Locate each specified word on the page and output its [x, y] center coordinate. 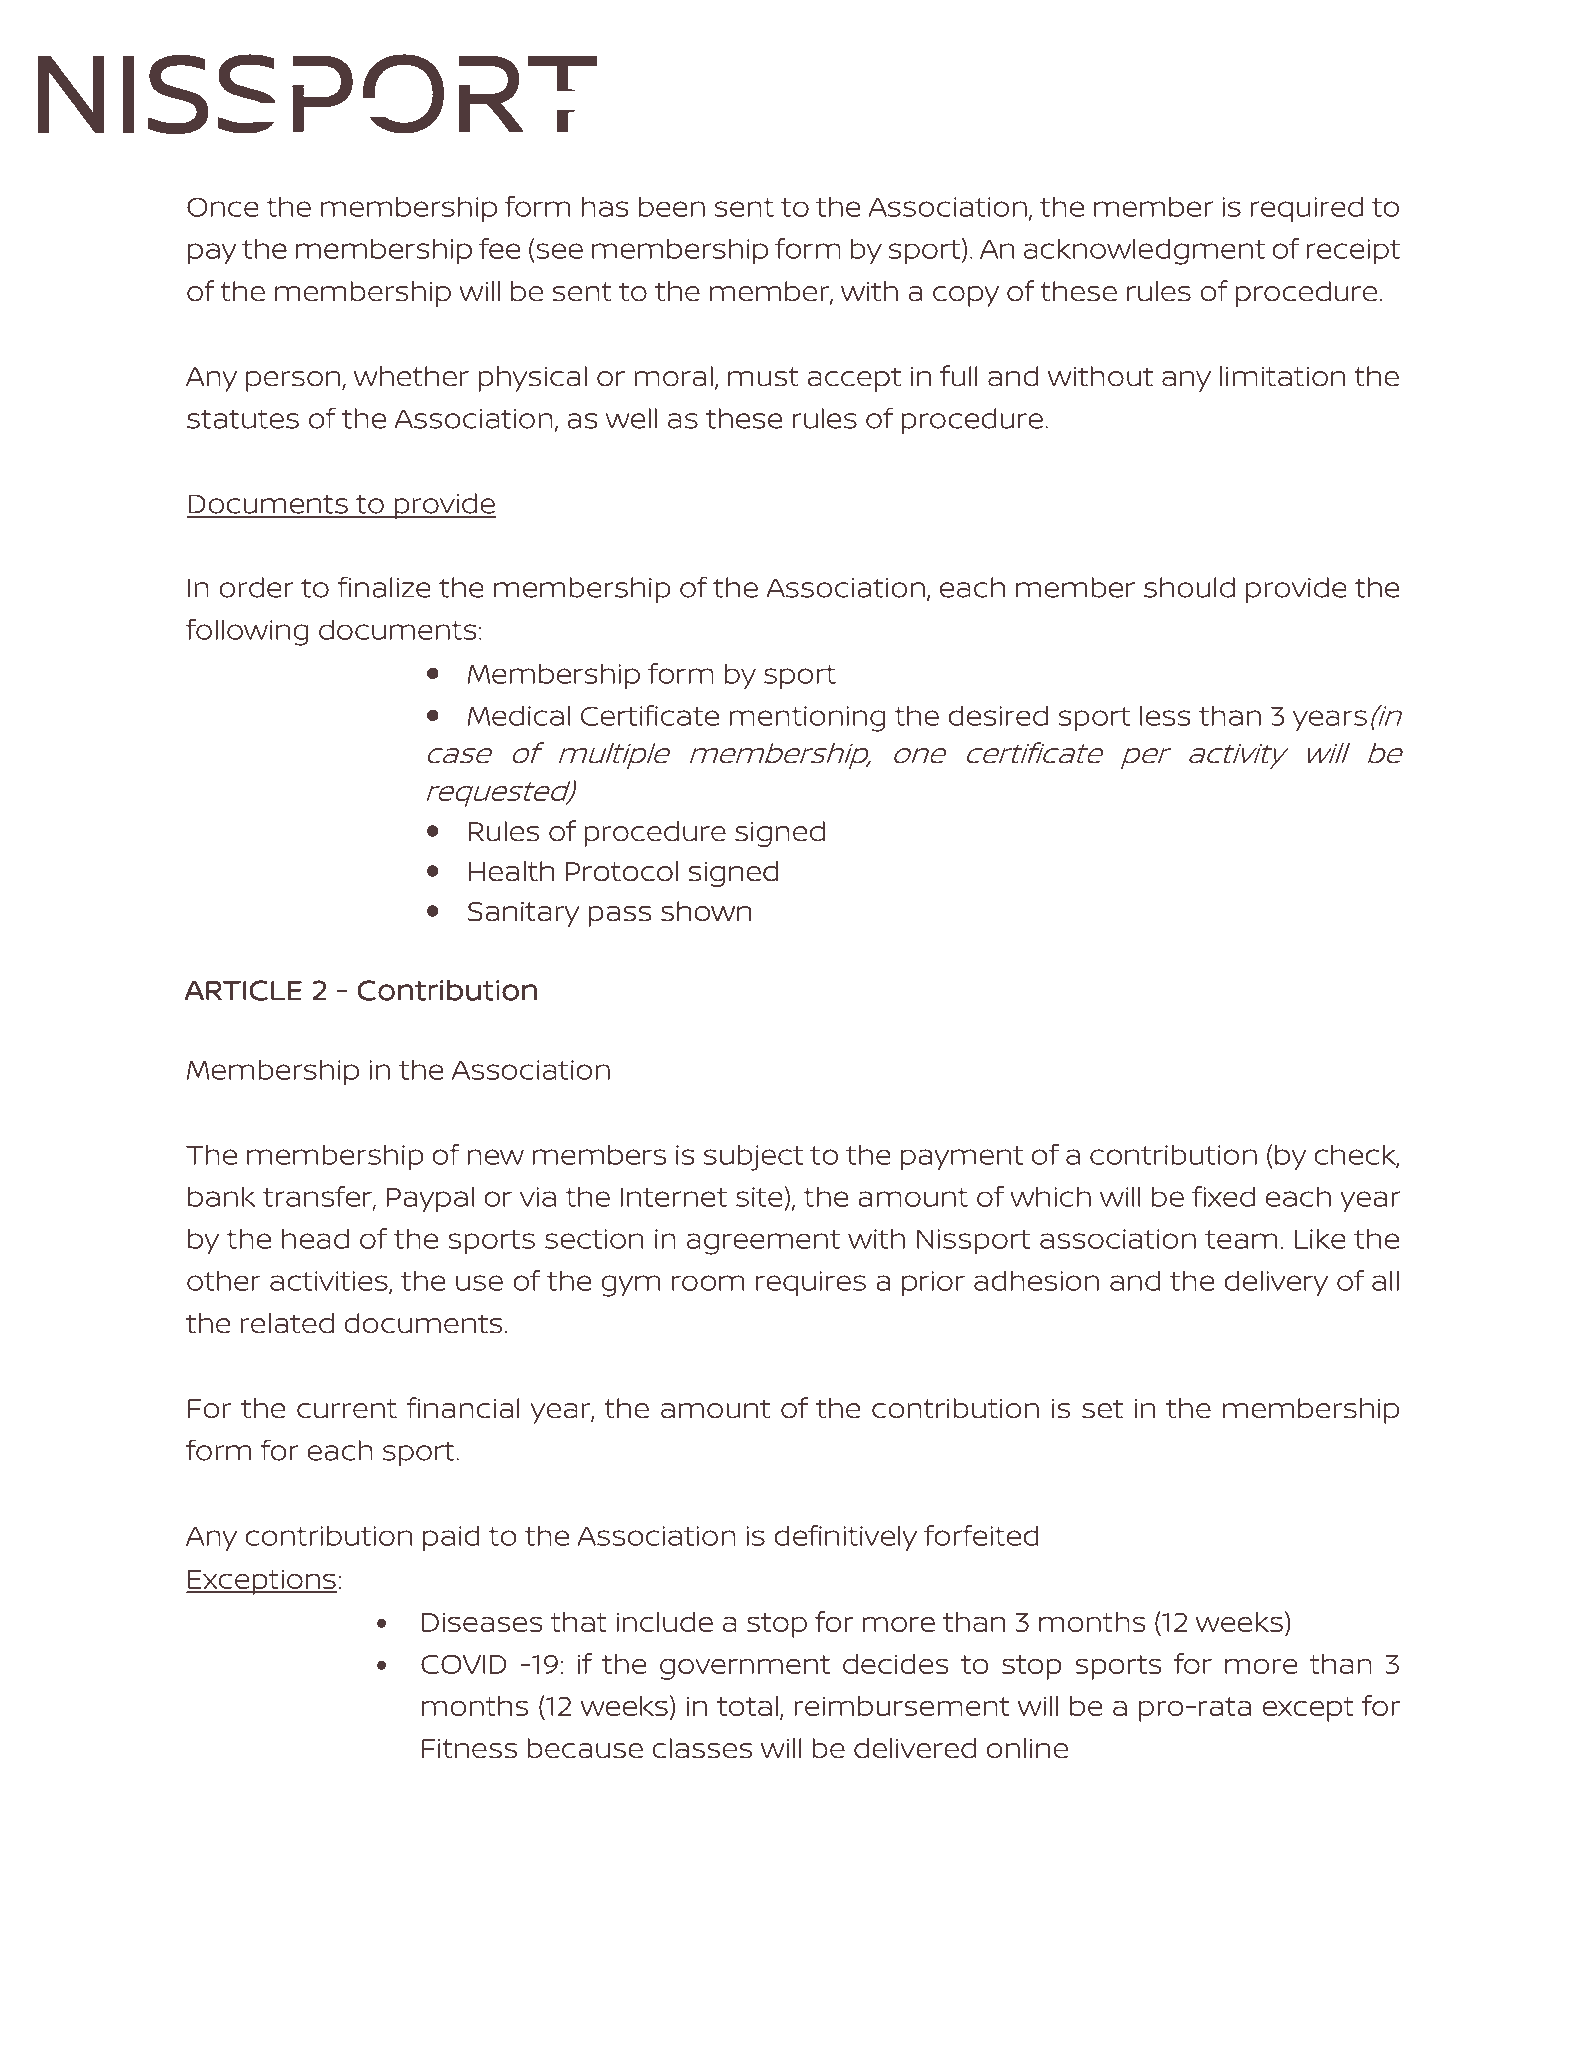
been [672, 206]
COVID [463, 1664]
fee [499, 248]
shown [706, 911]
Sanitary [524, 914]
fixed [1223, 1196]
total [747, 1706]
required [1307, 209]
